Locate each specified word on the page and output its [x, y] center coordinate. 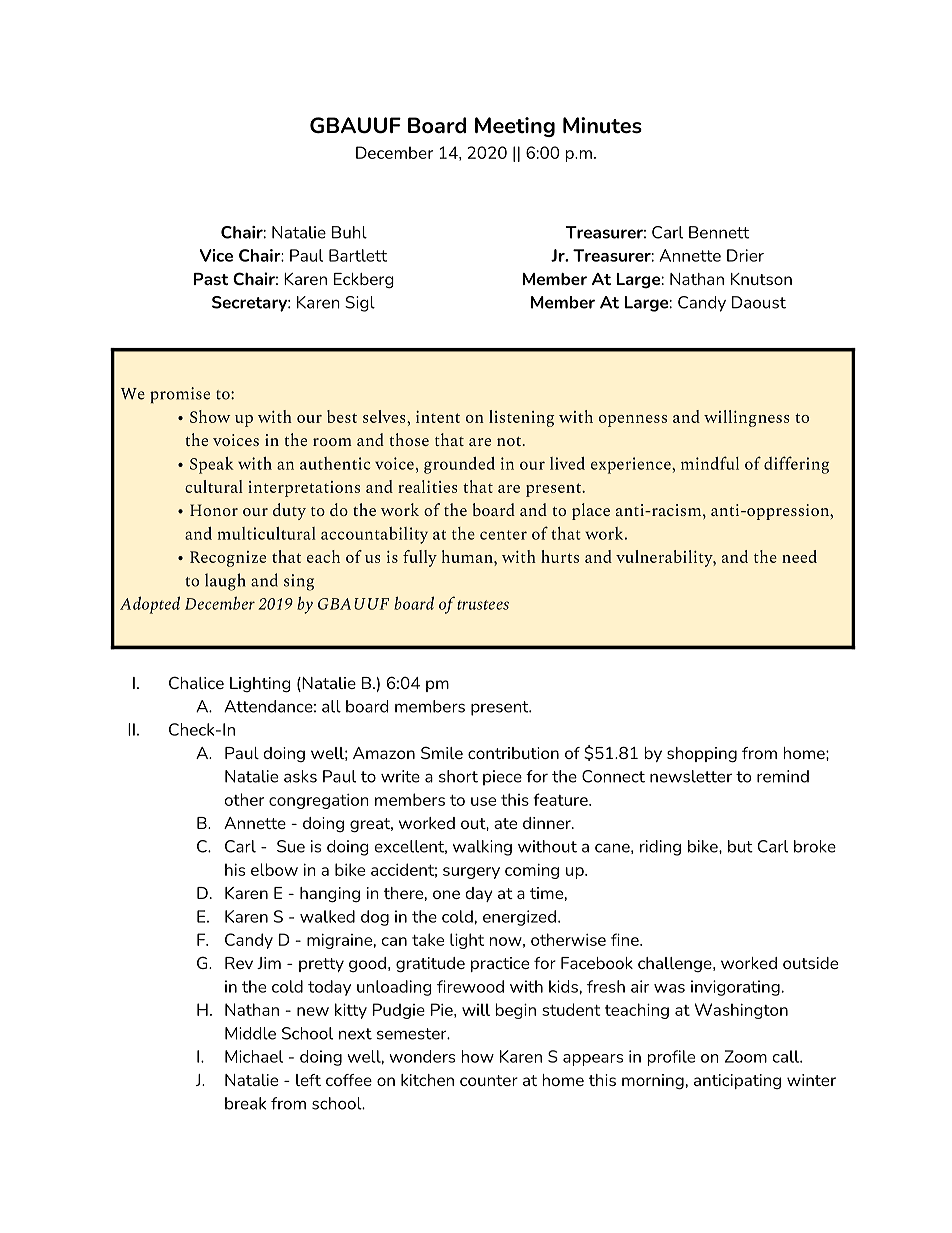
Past [211, 279]
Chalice [196, 682]
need [799, 556]
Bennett [719, 232]
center [503, 535]
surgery [471, 873]
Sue [291, 846]
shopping [702, 755]
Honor [214, 510]
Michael [254, 1056]
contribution [513, 753]
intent [438, 417]
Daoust [759, 302]
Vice [216, 255]
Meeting [515, 127]
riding [660, 848]
